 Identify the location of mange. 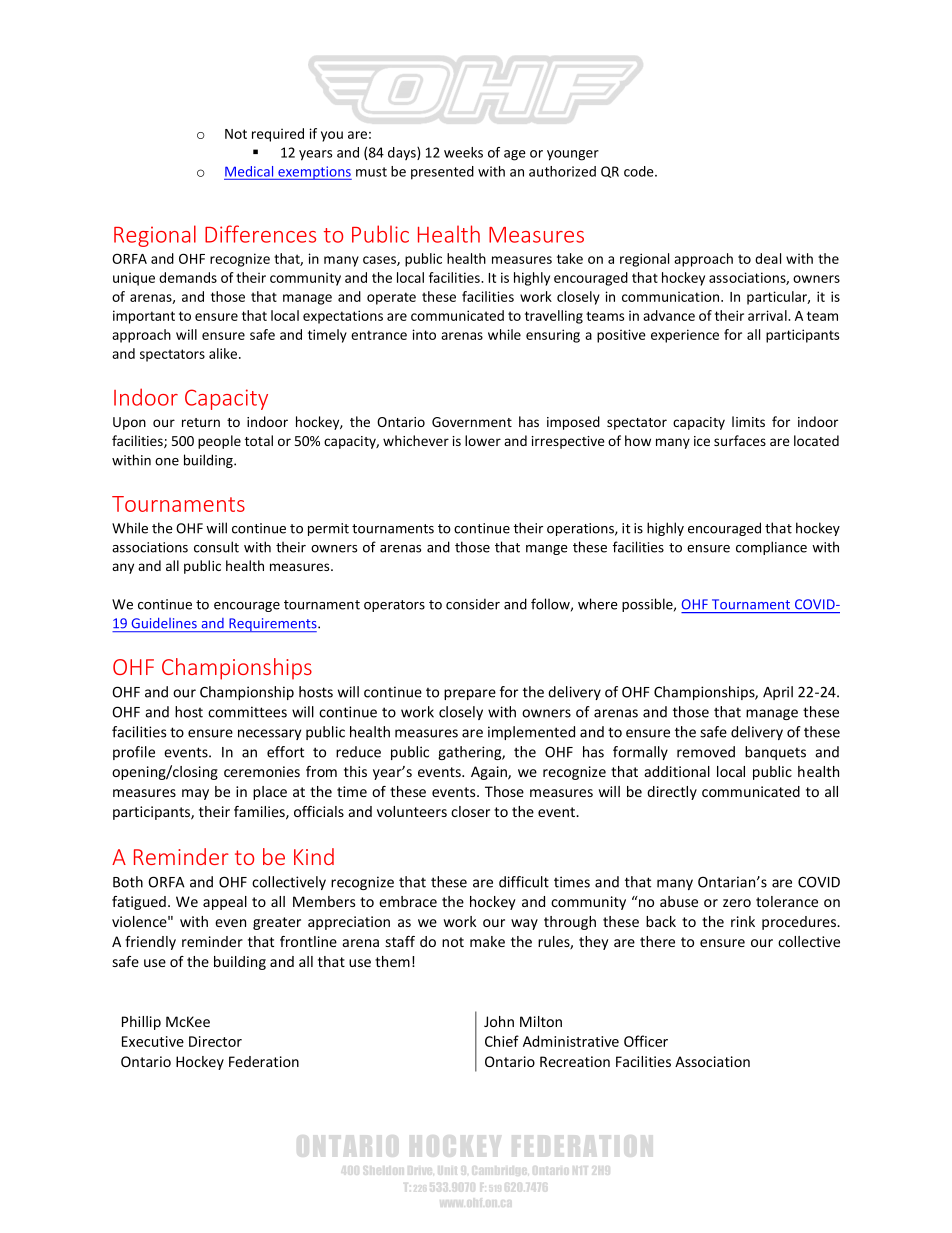
(546, 550).
